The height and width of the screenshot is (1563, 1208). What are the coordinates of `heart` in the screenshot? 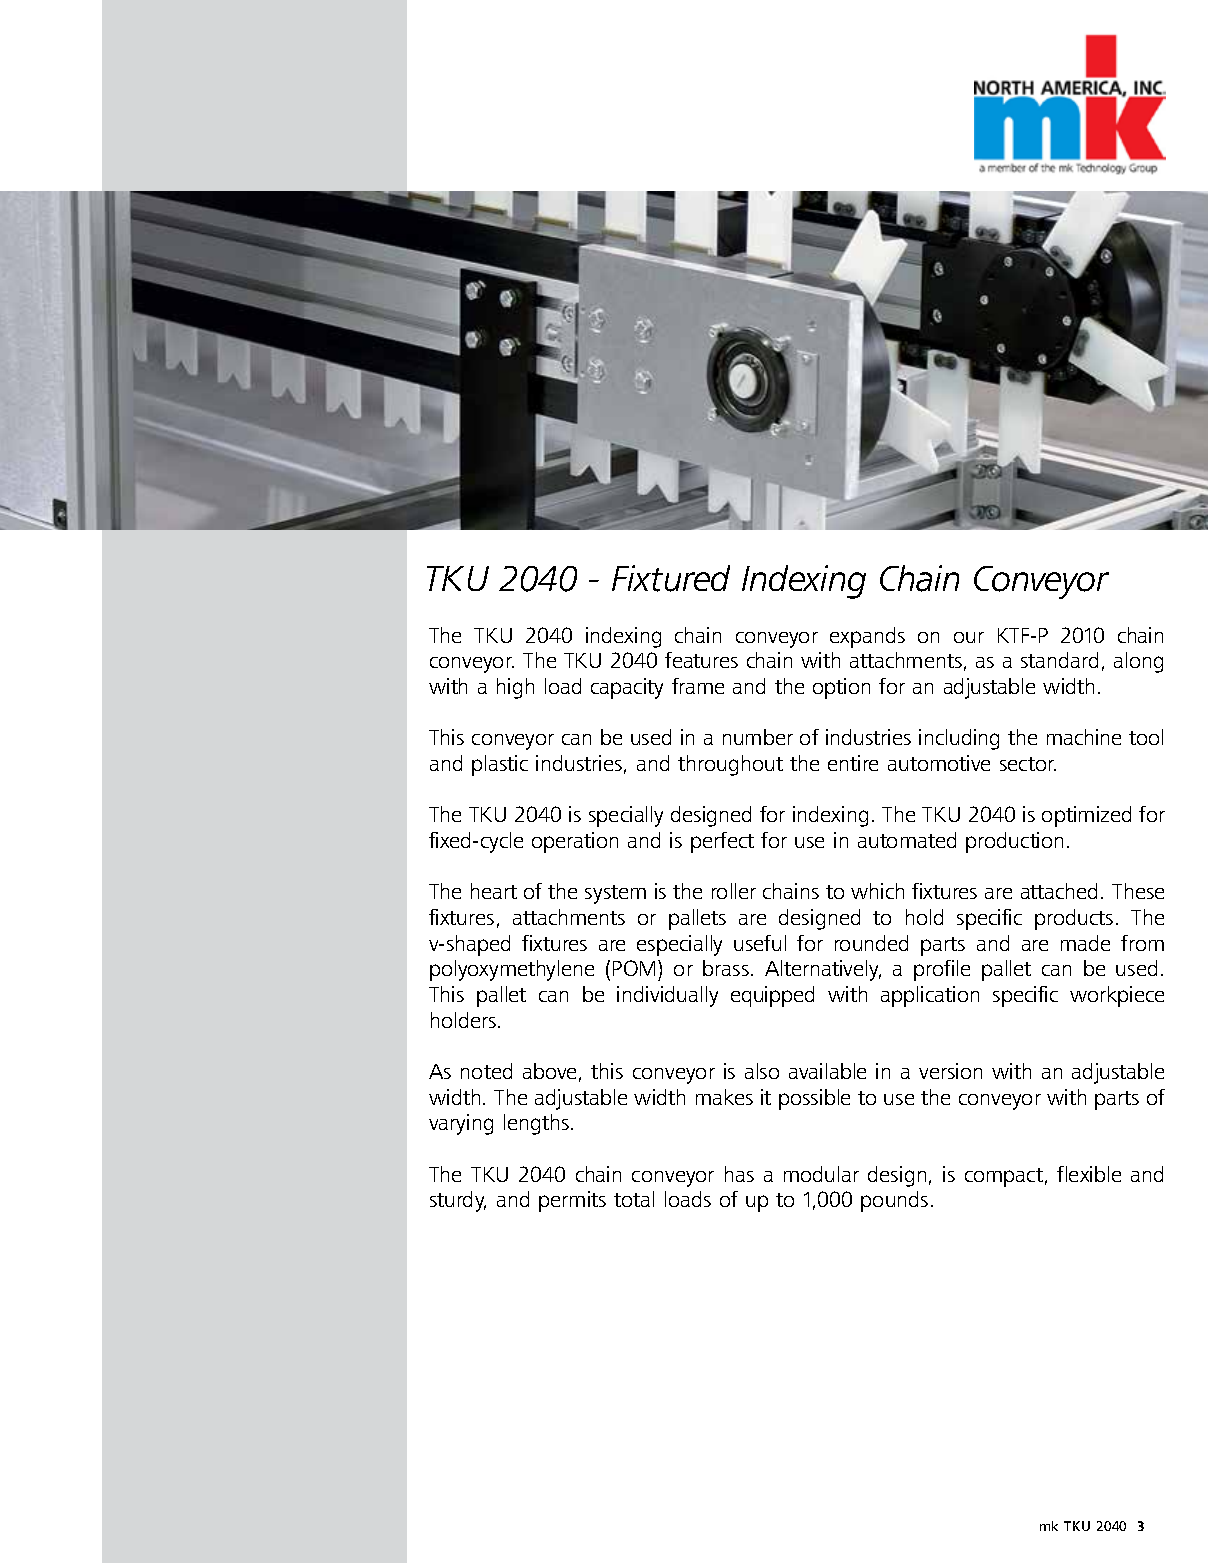 It's located at (494, 891).
